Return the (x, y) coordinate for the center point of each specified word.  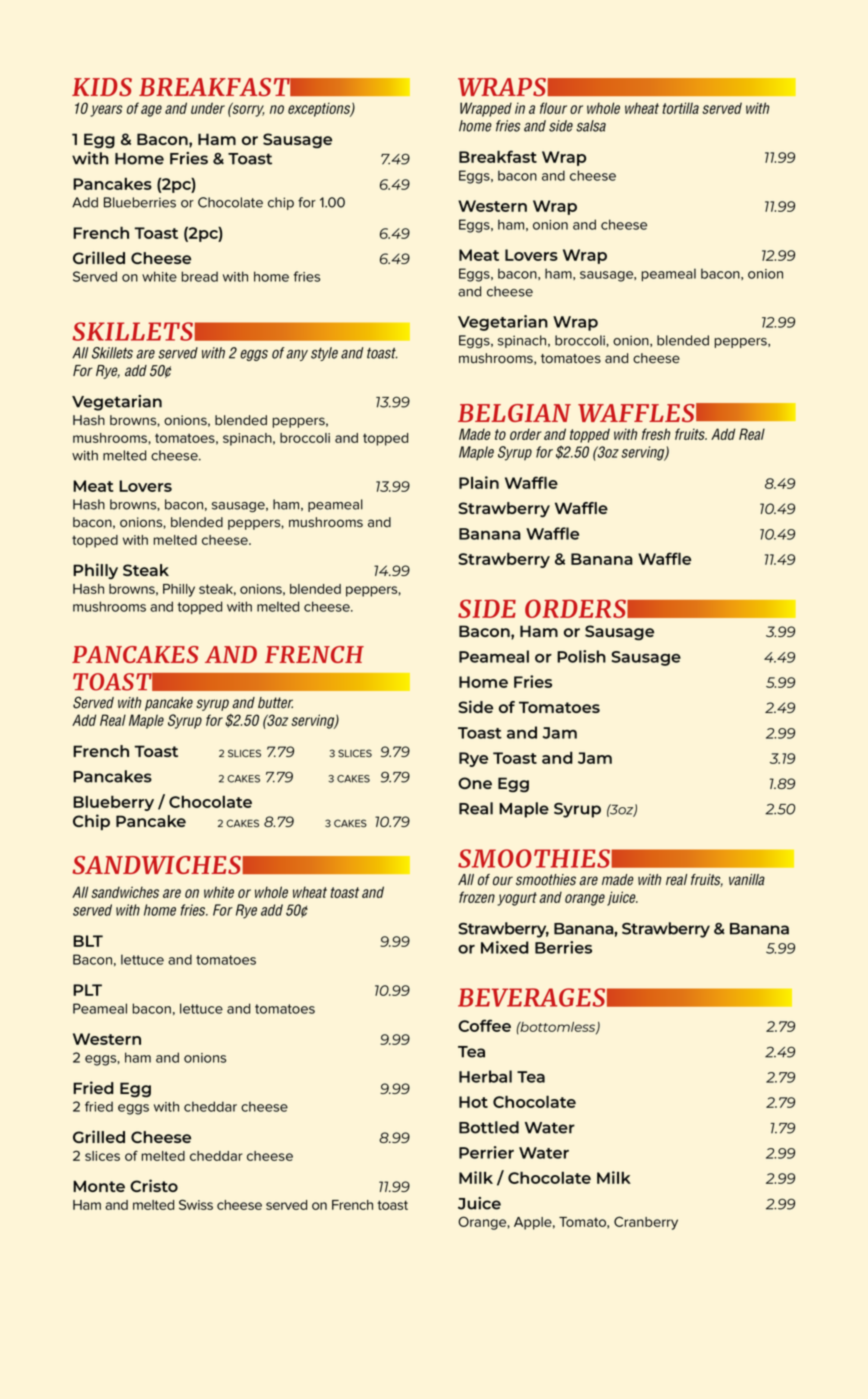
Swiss (196, 1204)
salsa (591, 126)
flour (553, 108)
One (475, 783)
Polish (581, 656)
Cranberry (646, 1223)
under (208, 108)
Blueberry (113, 803)
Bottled (489, 1127)
